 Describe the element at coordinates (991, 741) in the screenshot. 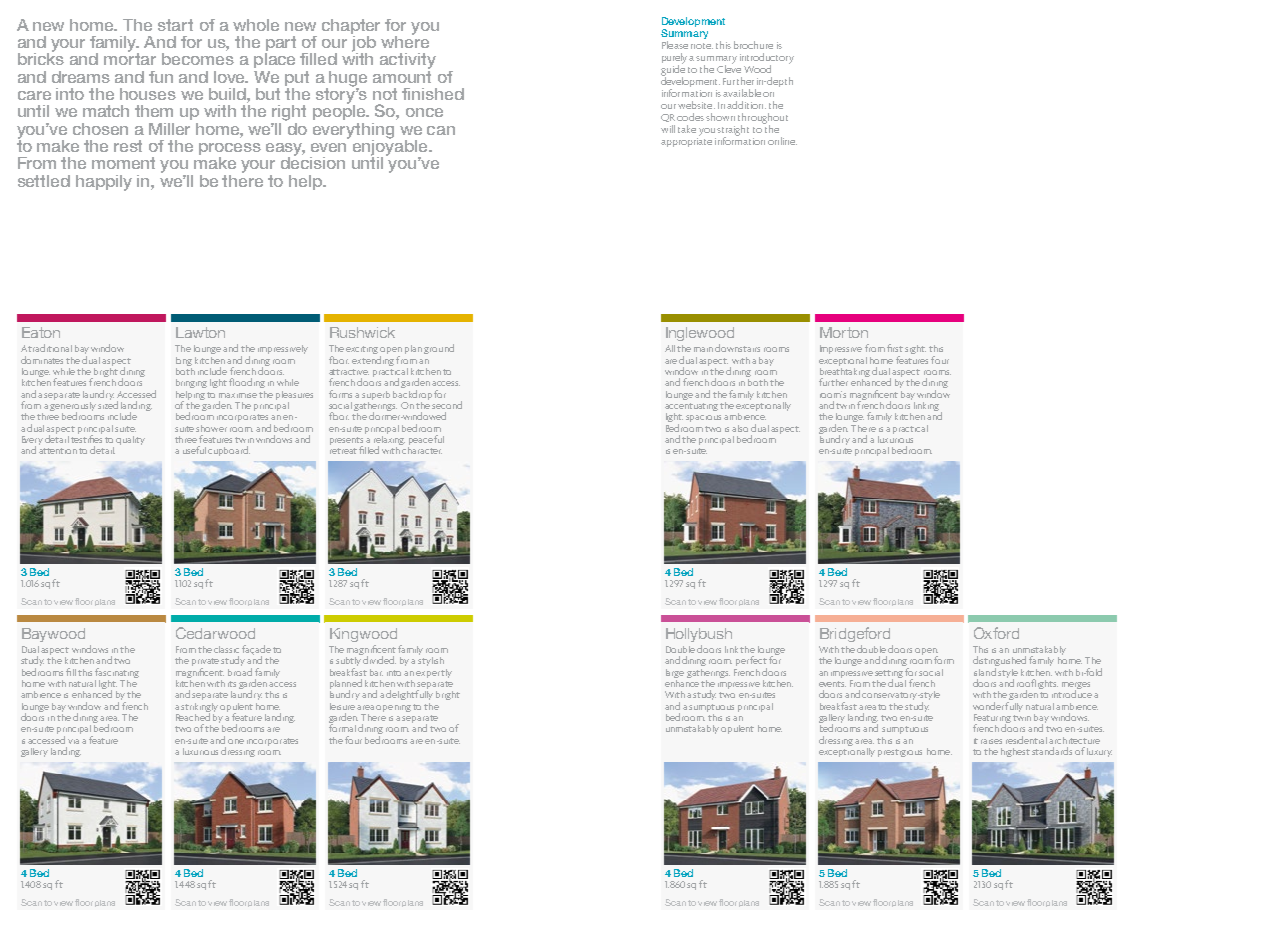

I see `raises` at that location.
